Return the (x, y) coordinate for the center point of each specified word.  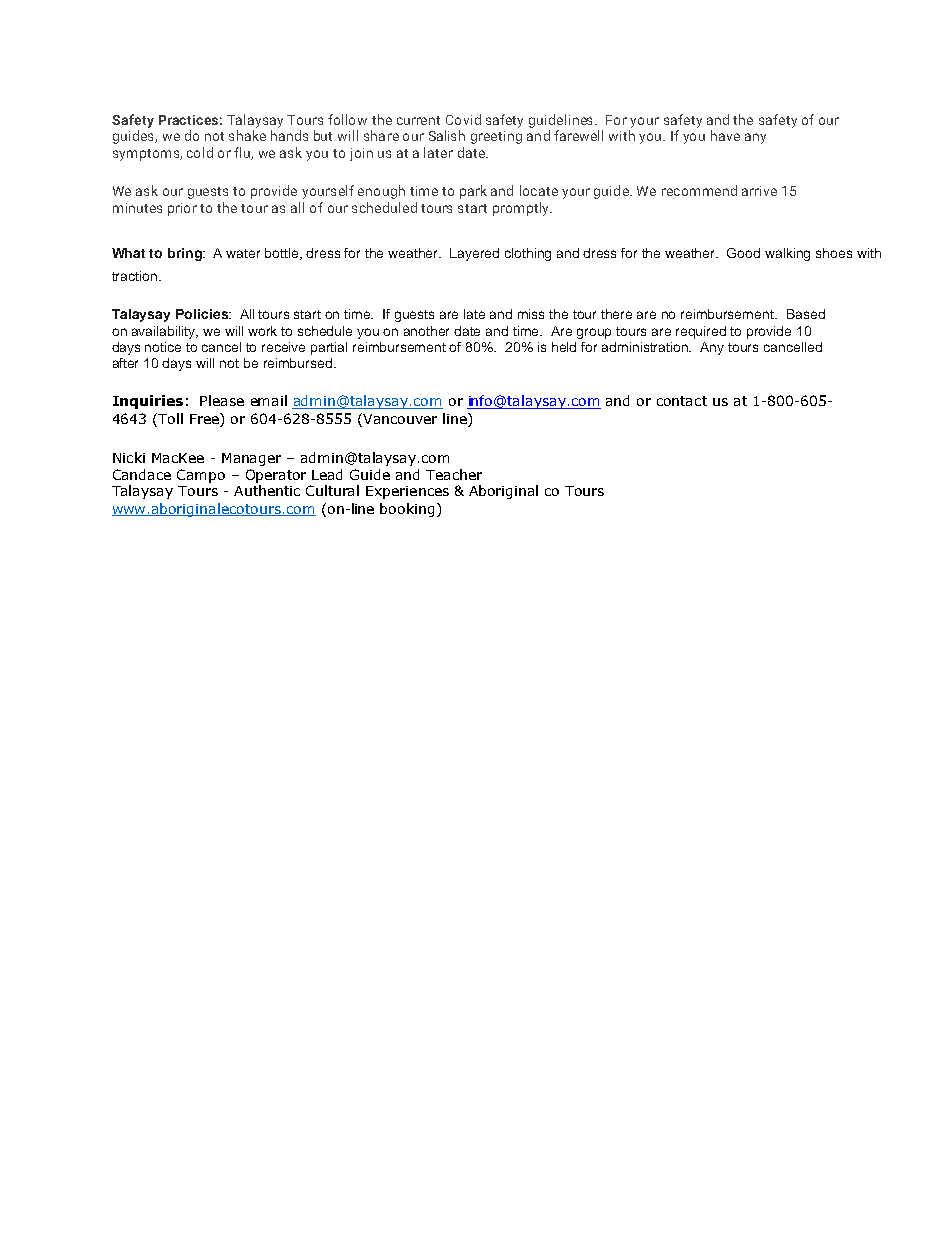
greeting (496, 137)
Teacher (454, 474)
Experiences (407, 492)
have (725, 135)
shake (247, 135)
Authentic (267, 490)
